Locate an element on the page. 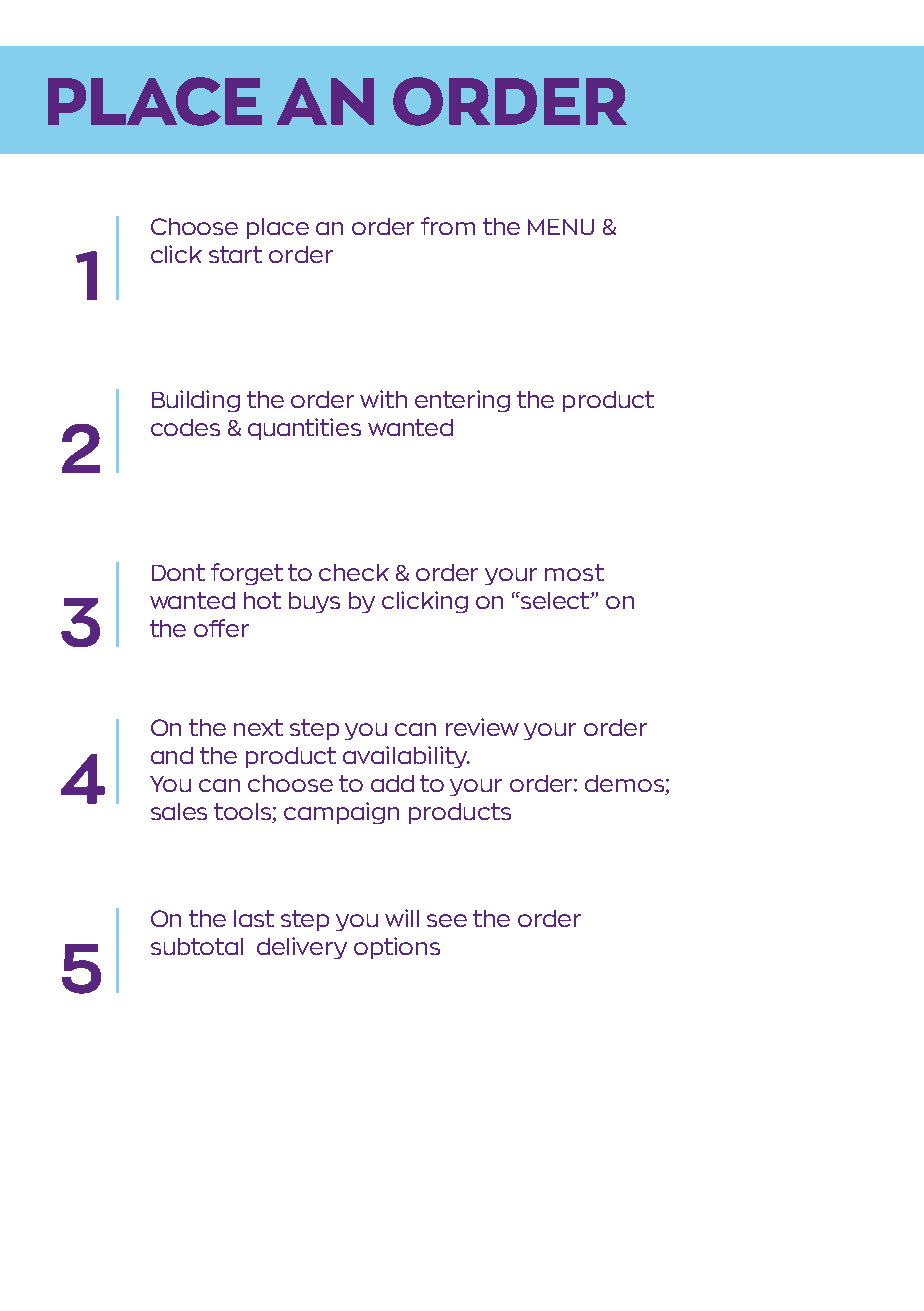  review is located at coordinates (482, 727).
